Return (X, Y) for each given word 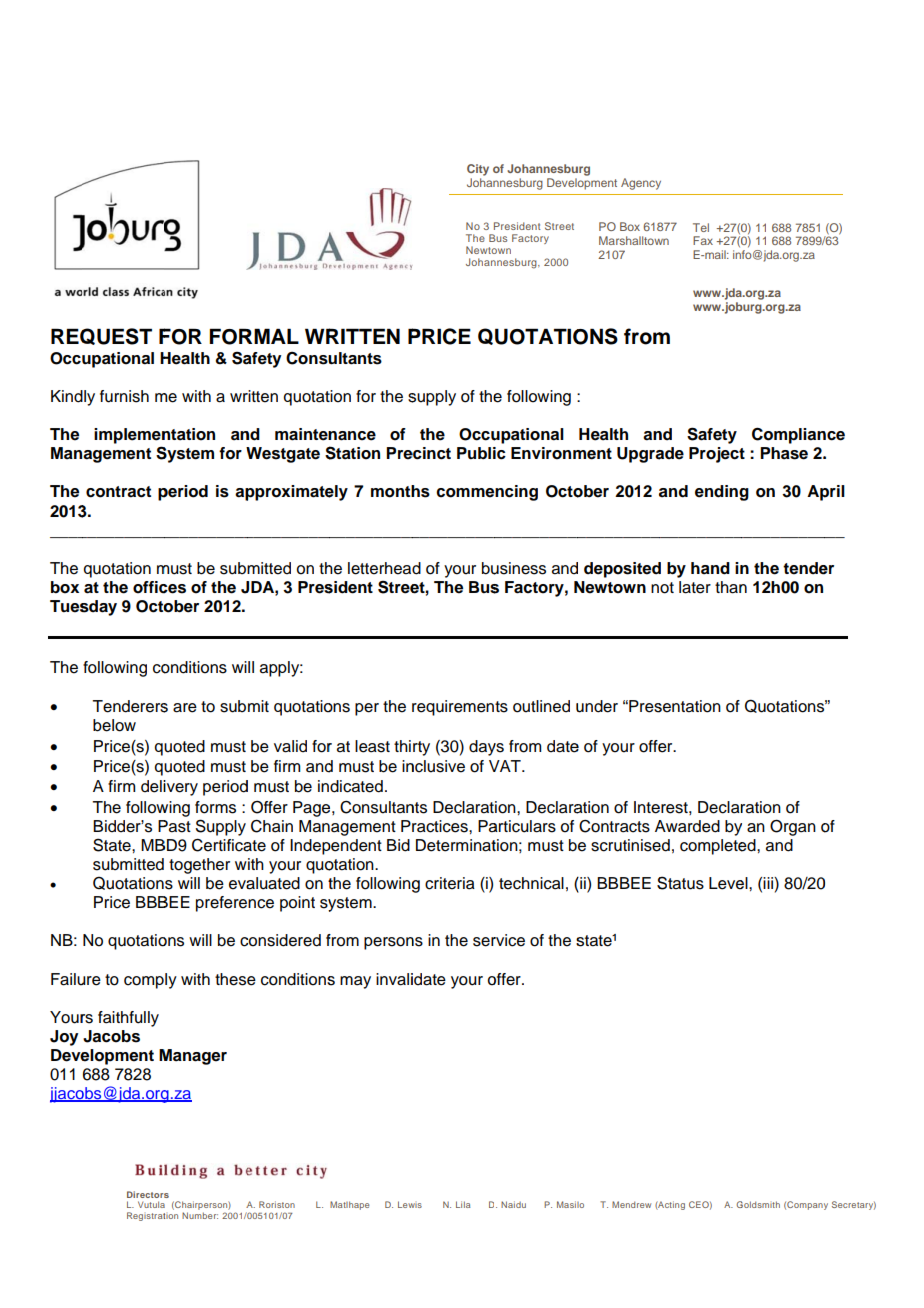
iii (769, 883)
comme (465, 493)
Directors (148, 1194)
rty (421, 748)
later (695, 587)
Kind (67, 396)
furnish (124, 396)
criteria (450, 883)
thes (230, 979)
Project (717, 455)
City (478, 170)
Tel (701, 227)
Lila (463, 1204)
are (185, 708)
